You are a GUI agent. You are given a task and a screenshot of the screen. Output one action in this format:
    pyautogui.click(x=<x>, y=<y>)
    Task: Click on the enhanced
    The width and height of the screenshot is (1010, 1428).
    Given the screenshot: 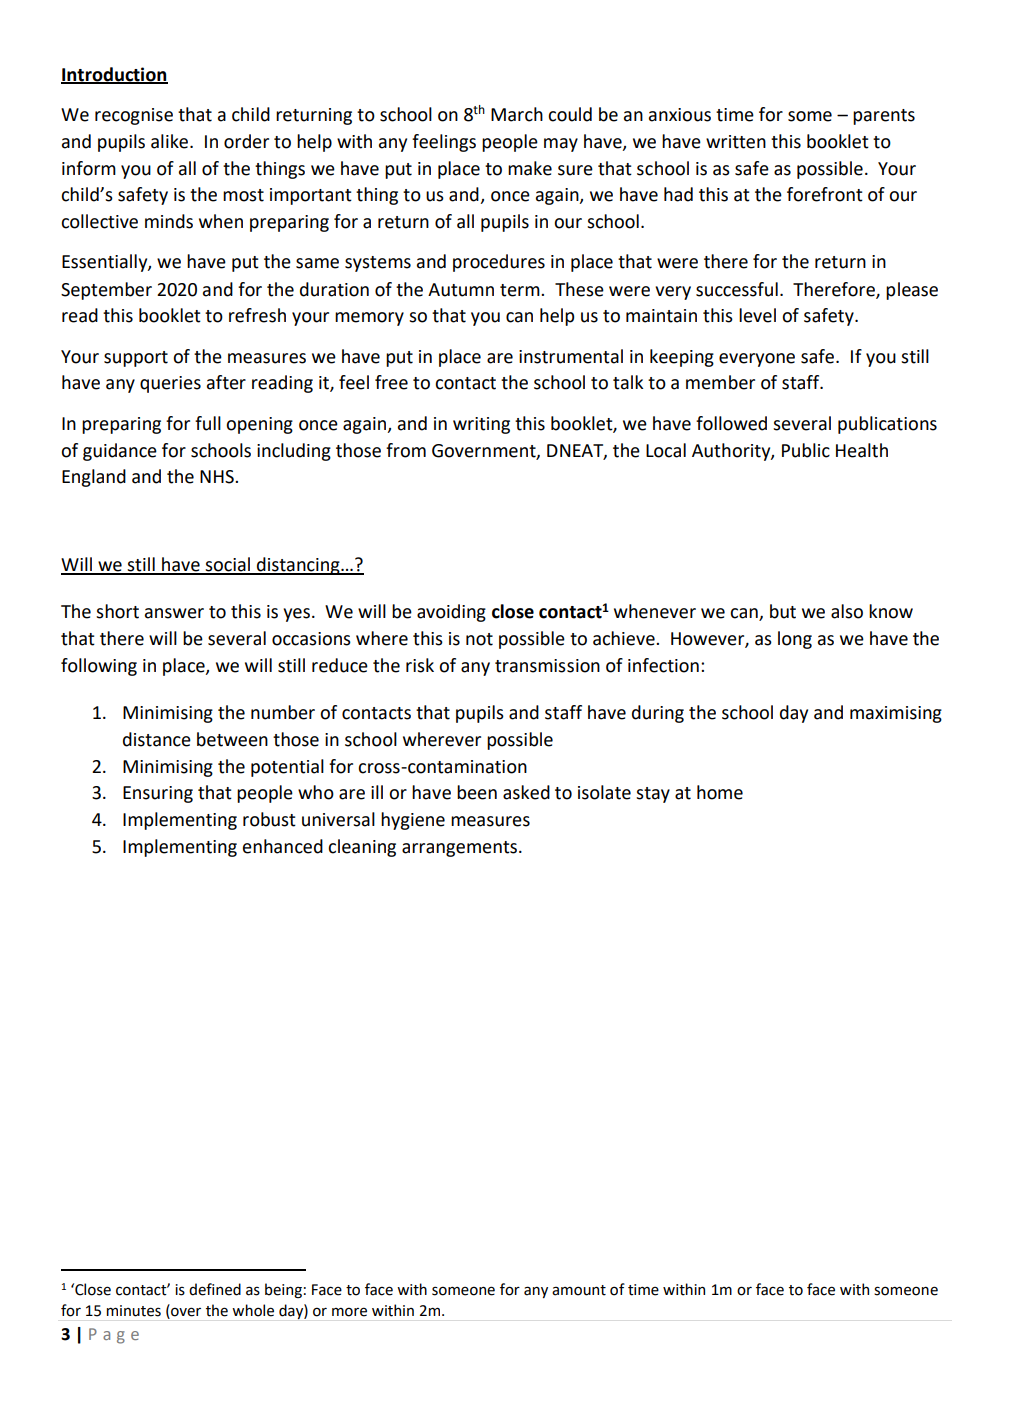 What is the action you would take?
    pyautogui.click(x=283, y=846)
